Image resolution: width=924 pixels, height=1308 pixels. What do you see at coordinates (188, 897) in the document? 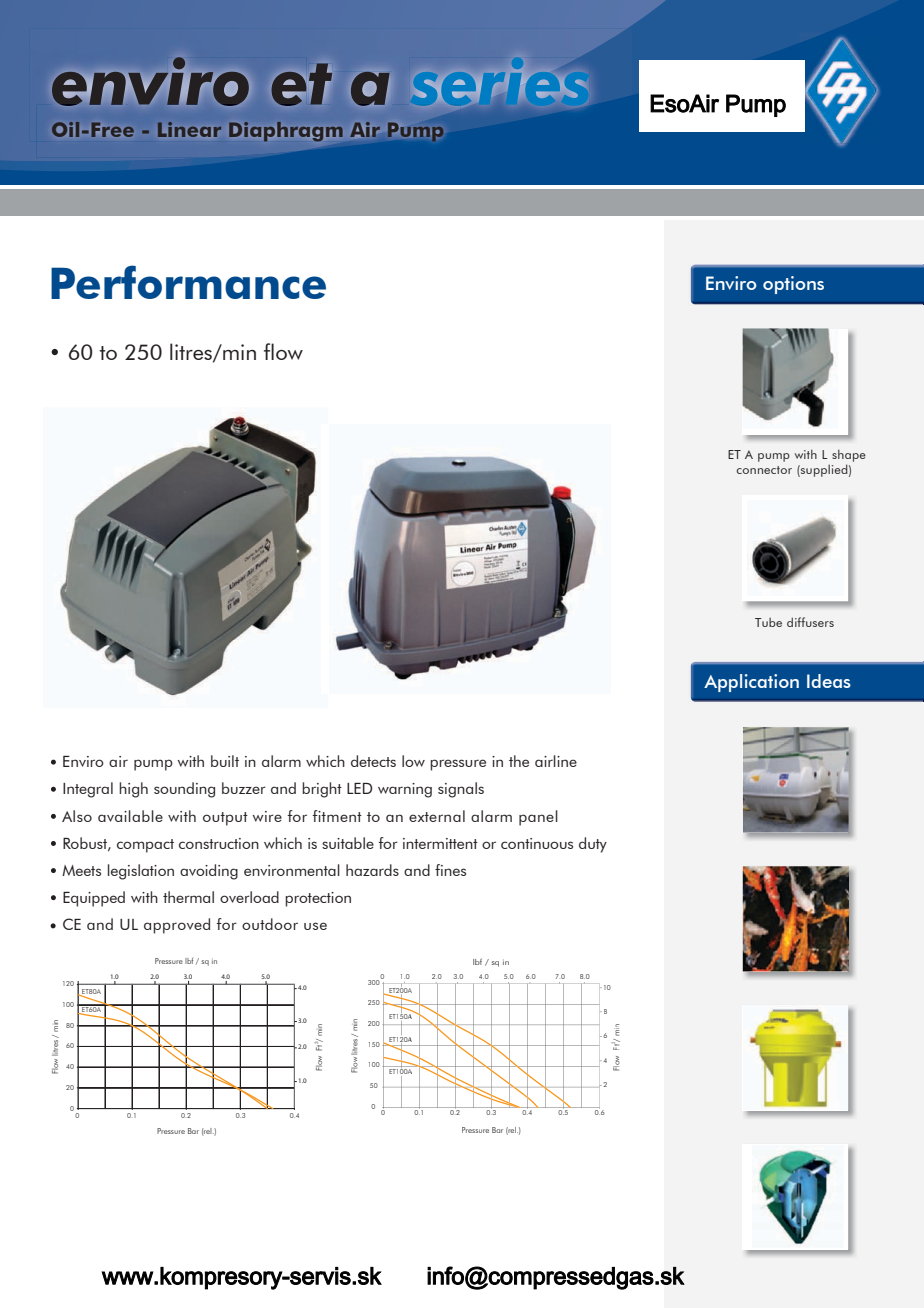
I see `thermal` at bounding box center [188, 897].
